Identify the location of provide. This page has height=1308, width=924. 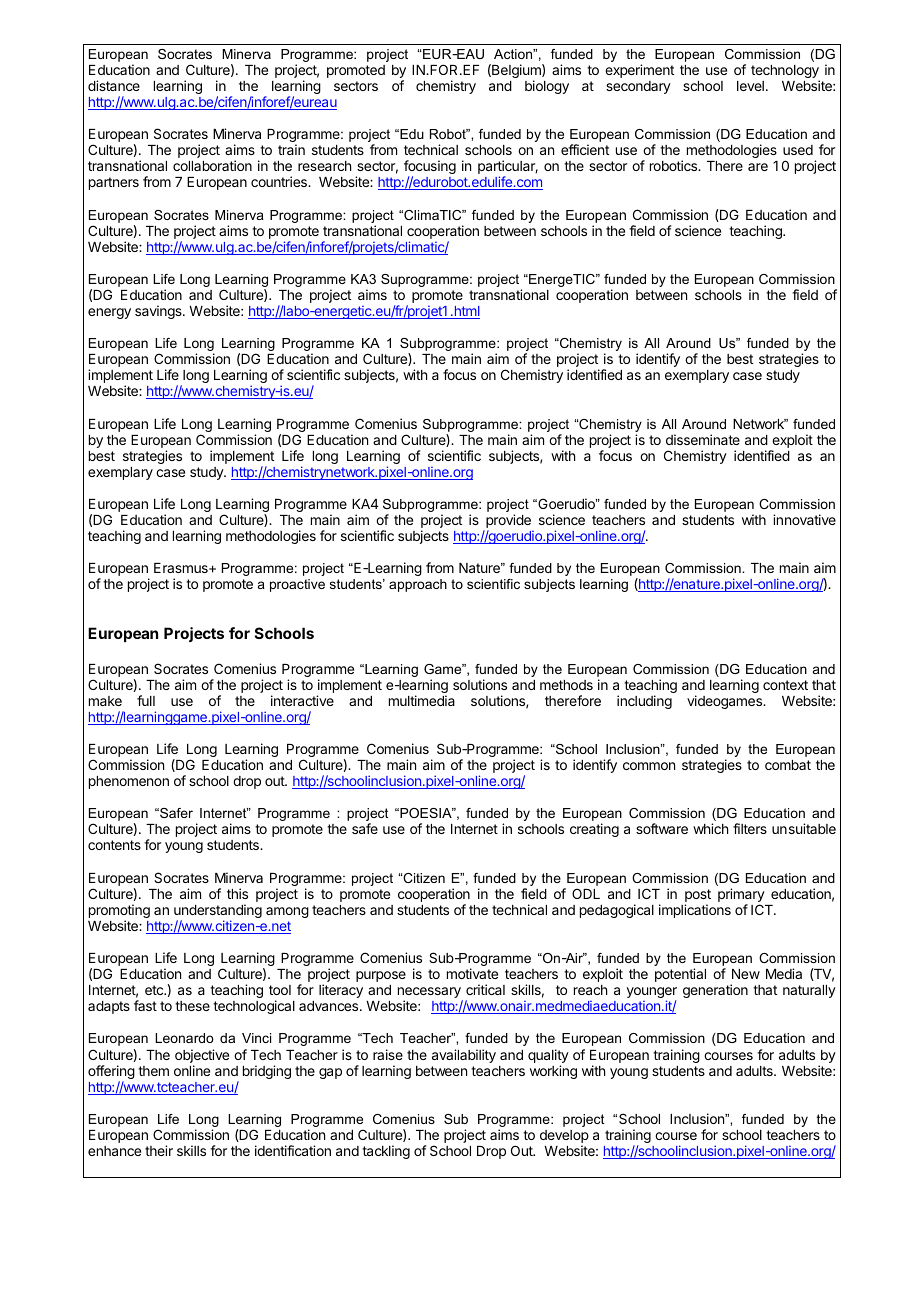
(507, 522).
